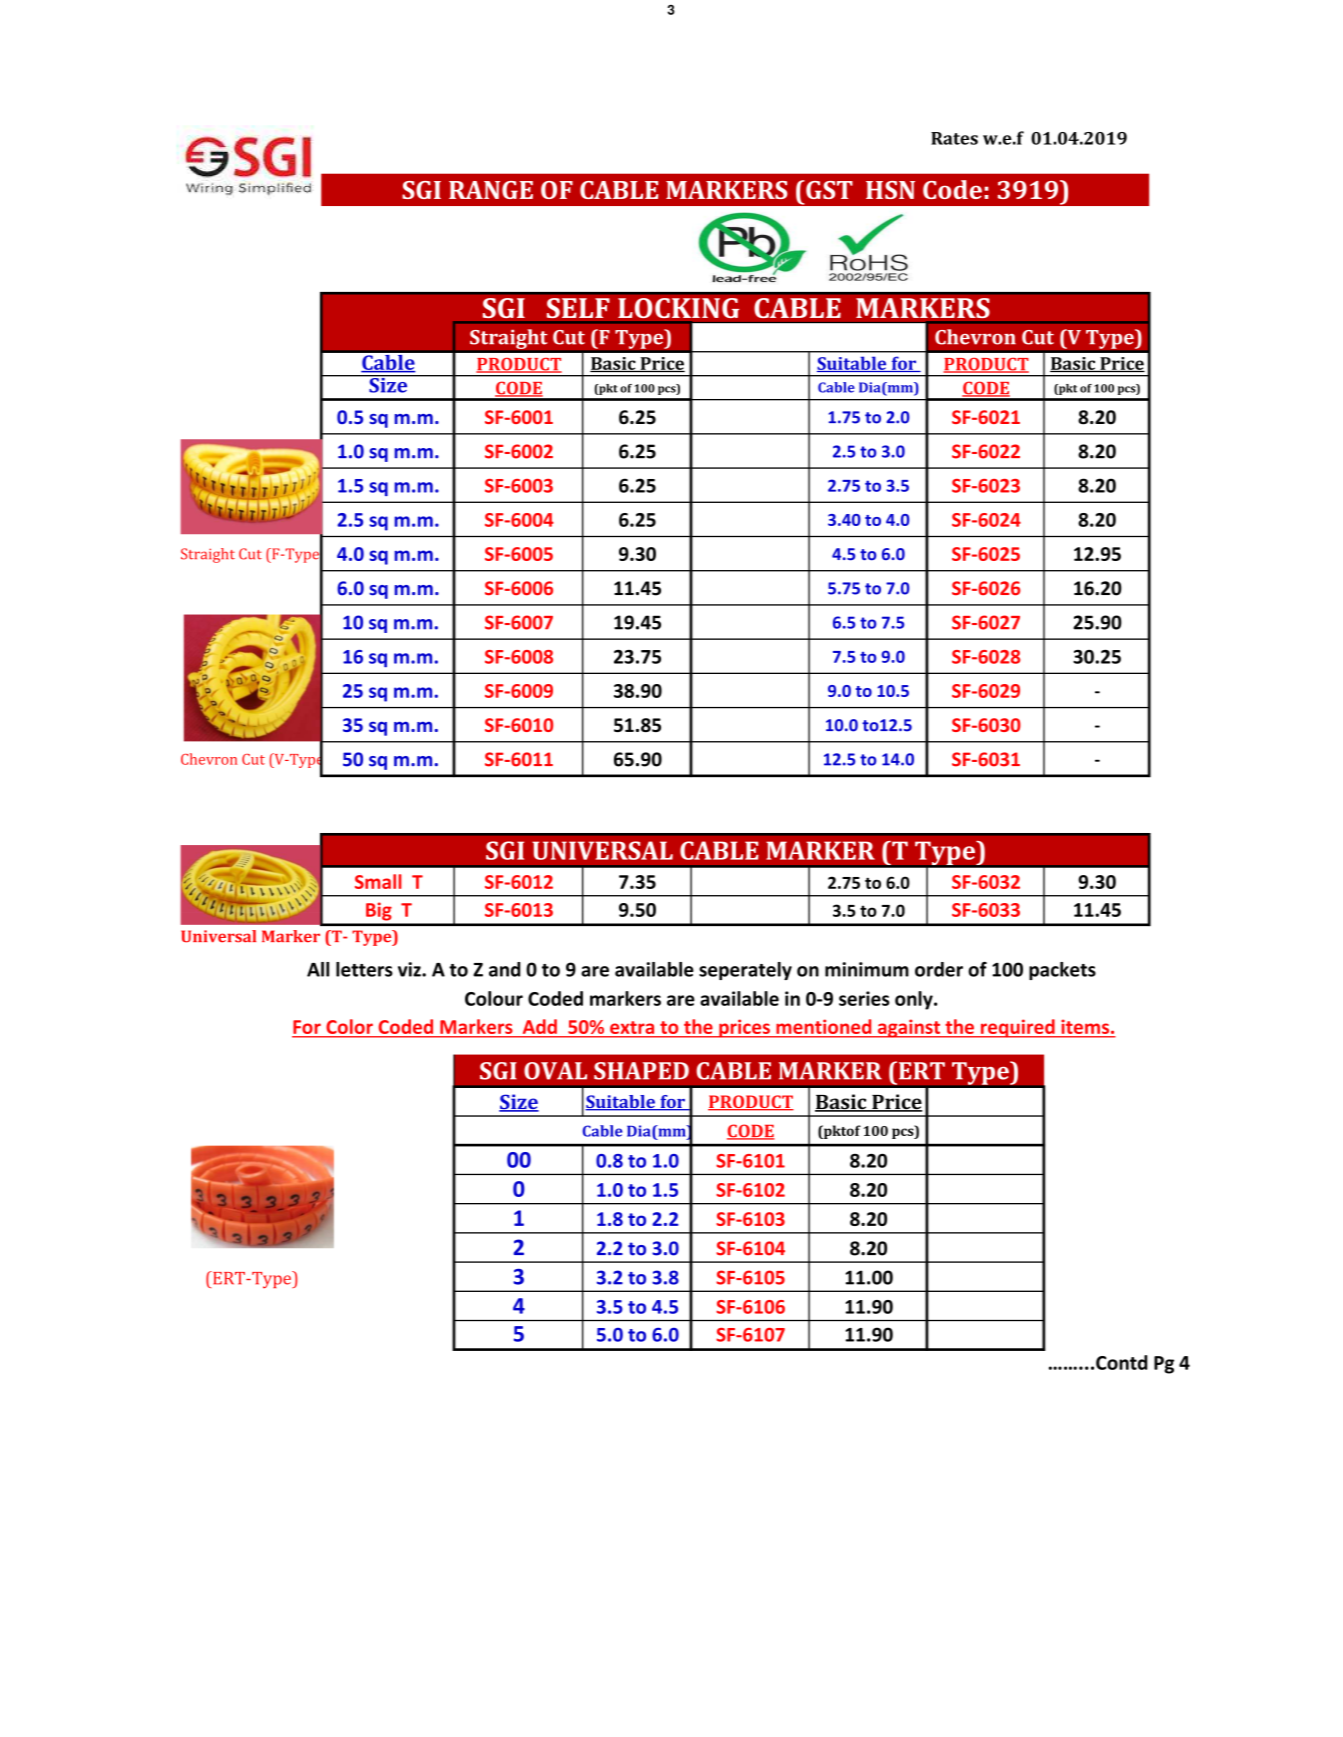 The height and width of the screenshot is (1737, 1343). I want to click on minimum, so click(867, 969).
